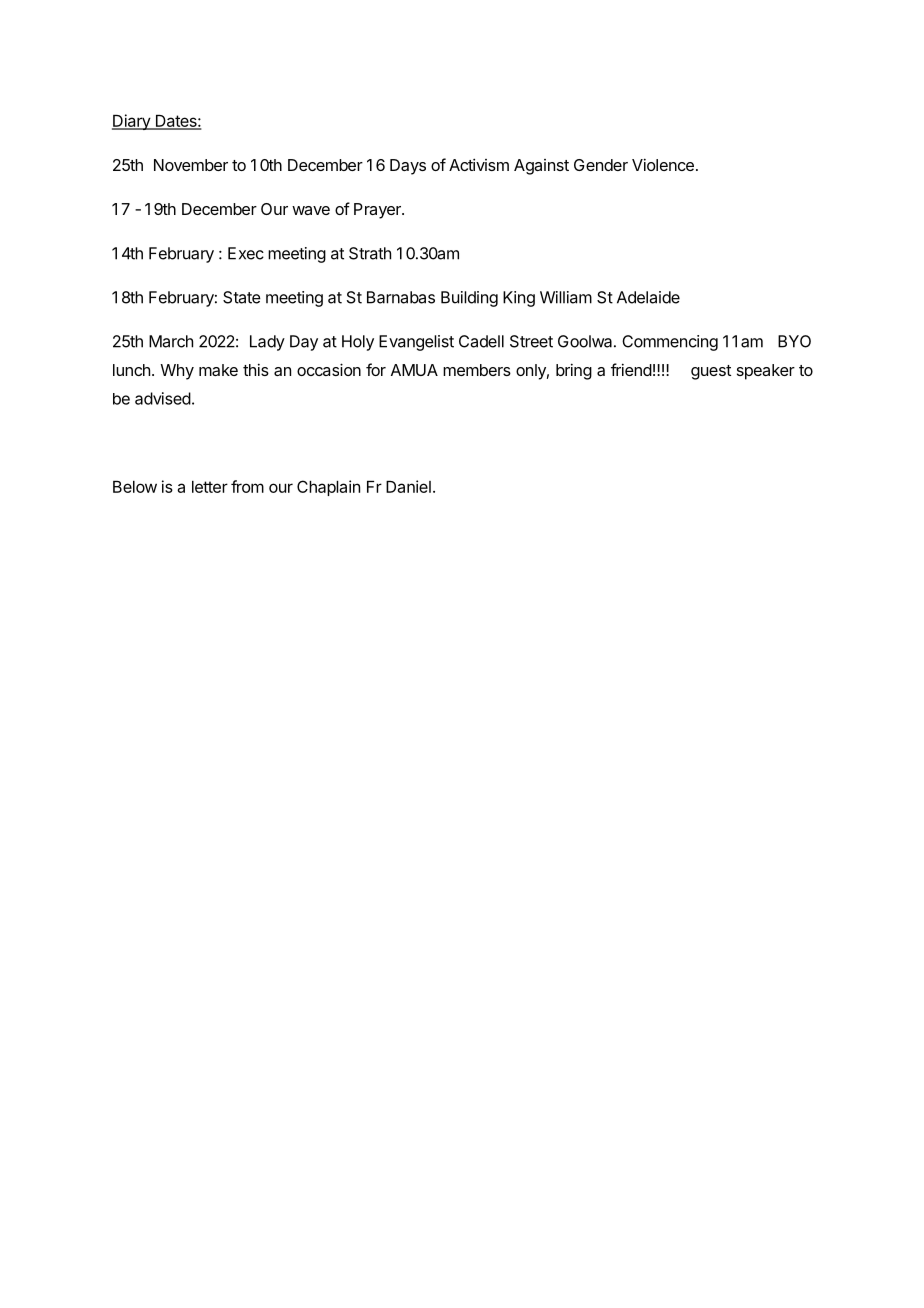 The image size is (924, 1308). Describe the element at coordinates (663, 164) in the screenshot. I see `Violence` at that location.
